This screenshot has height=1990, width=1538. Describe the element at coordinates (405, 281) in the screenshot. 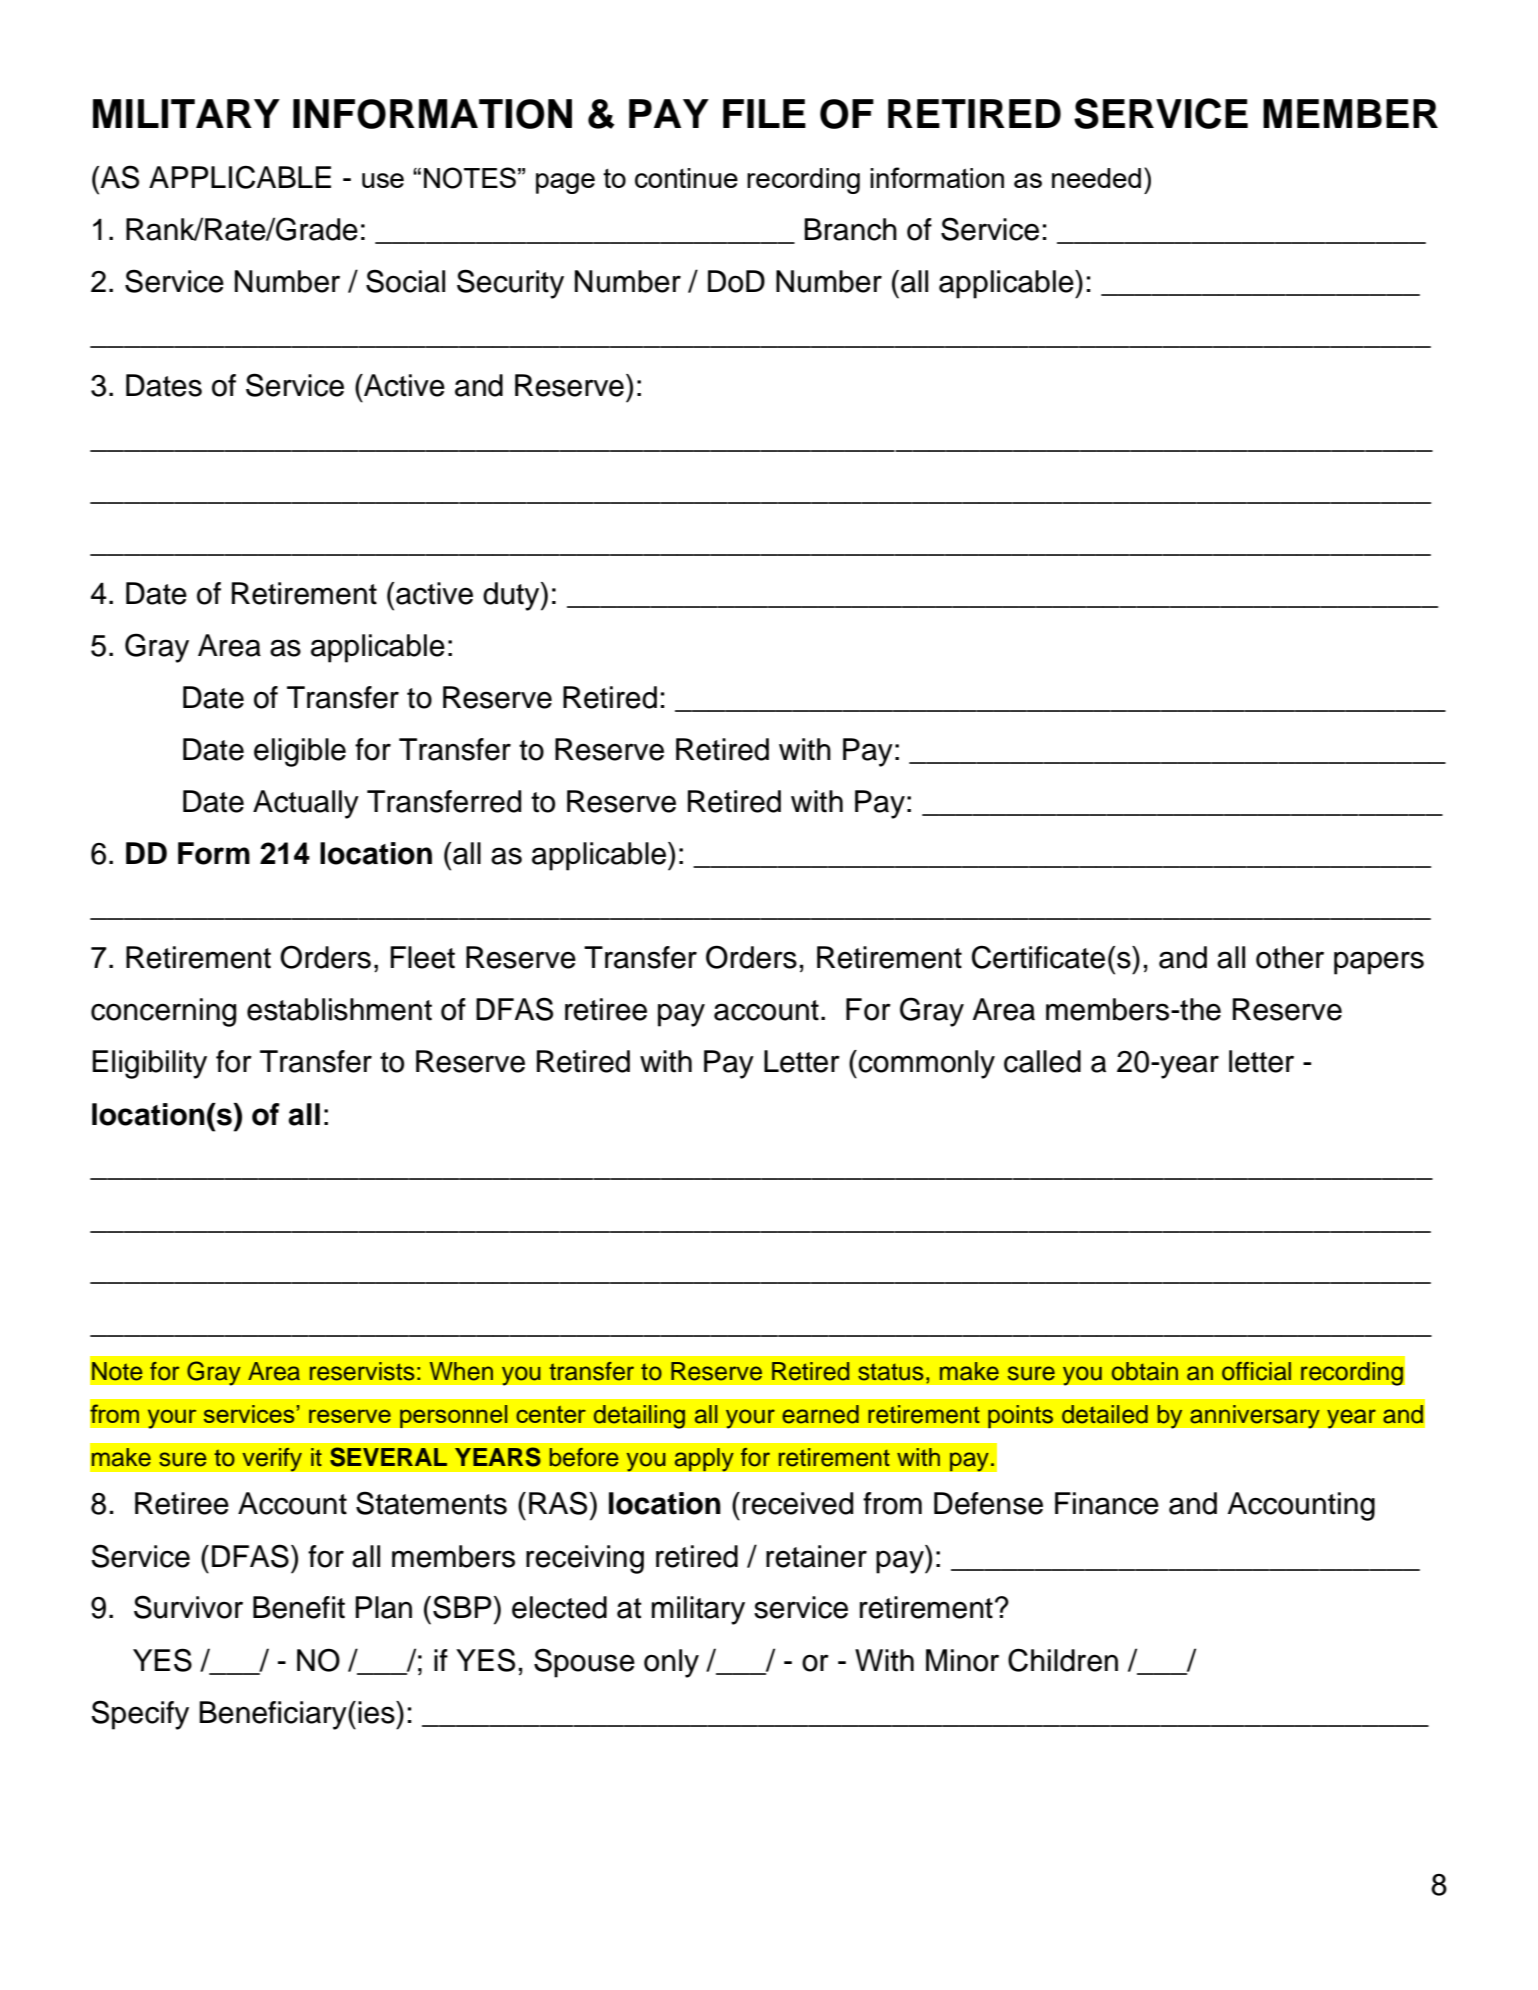

I see `Social` at that location.
